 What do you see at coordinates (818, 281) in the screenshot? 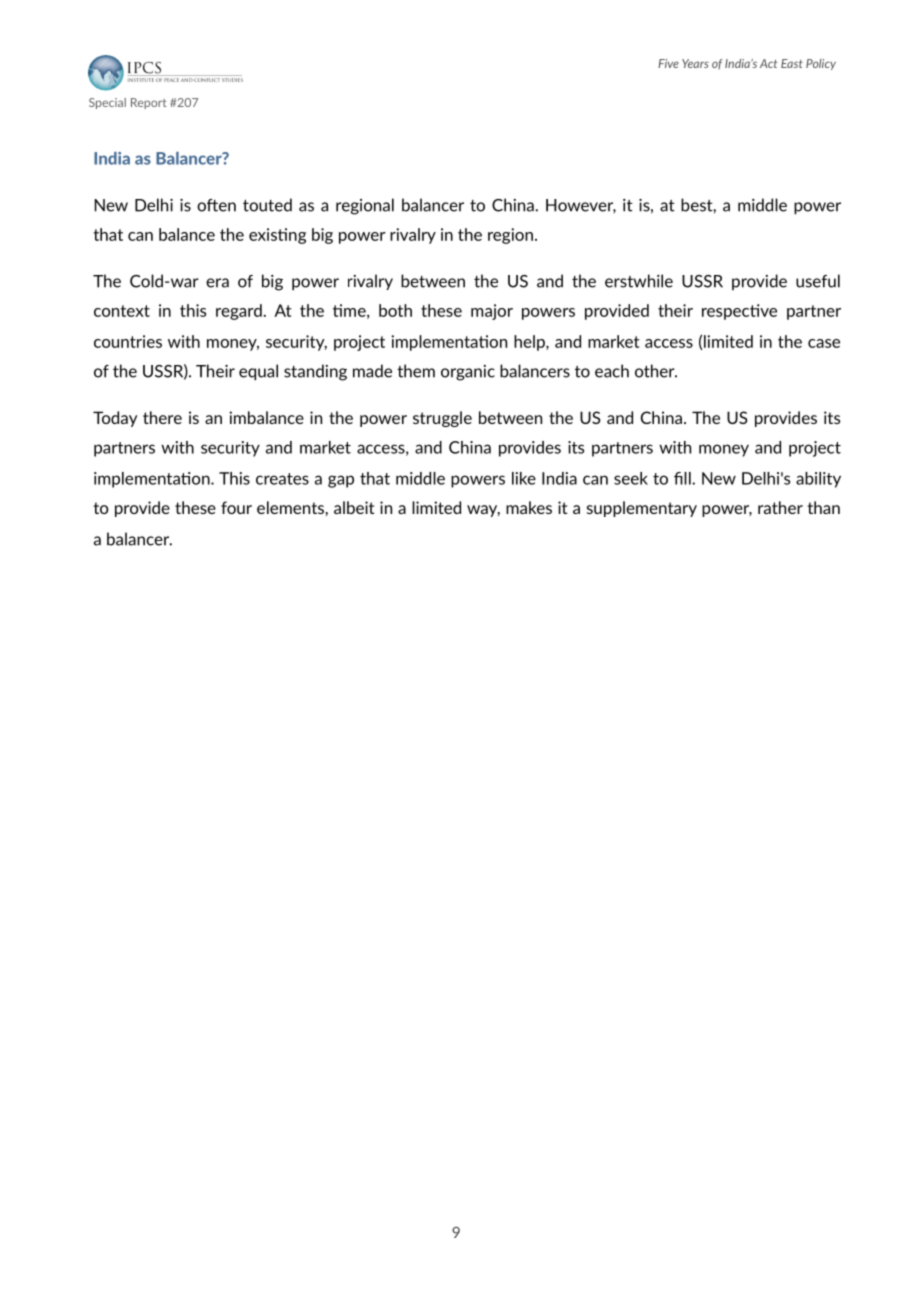
I see `useful` at bounding box center [818, 281].
